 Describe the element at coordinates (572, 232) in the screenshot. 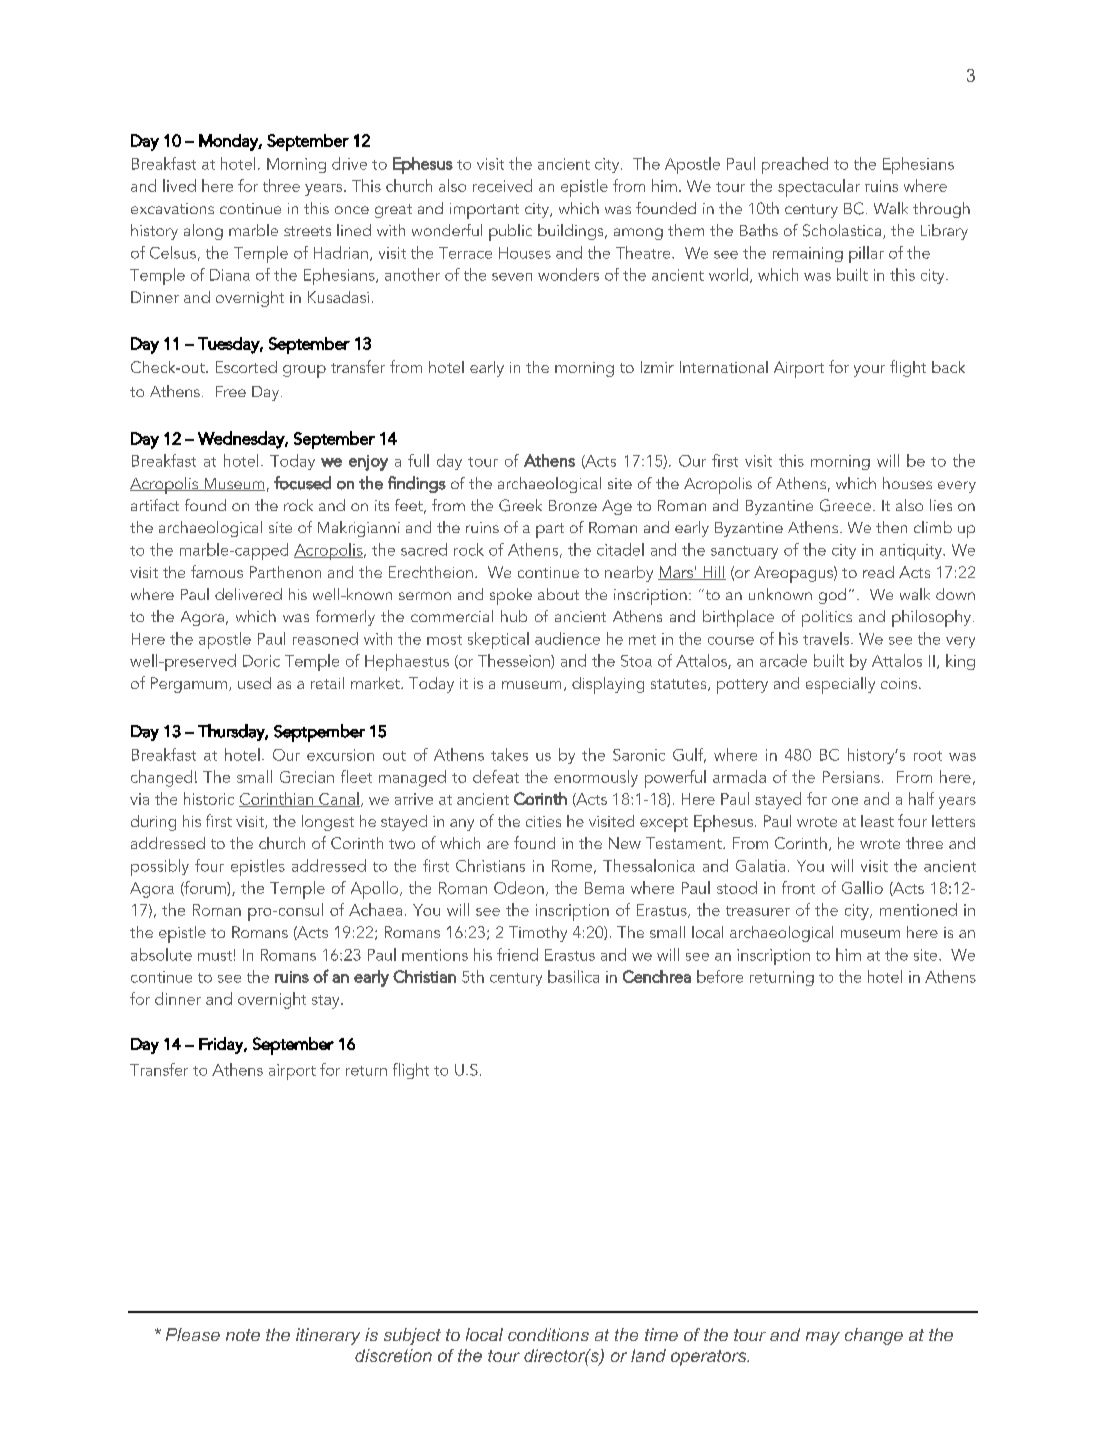

I see `buildings` at that location.
